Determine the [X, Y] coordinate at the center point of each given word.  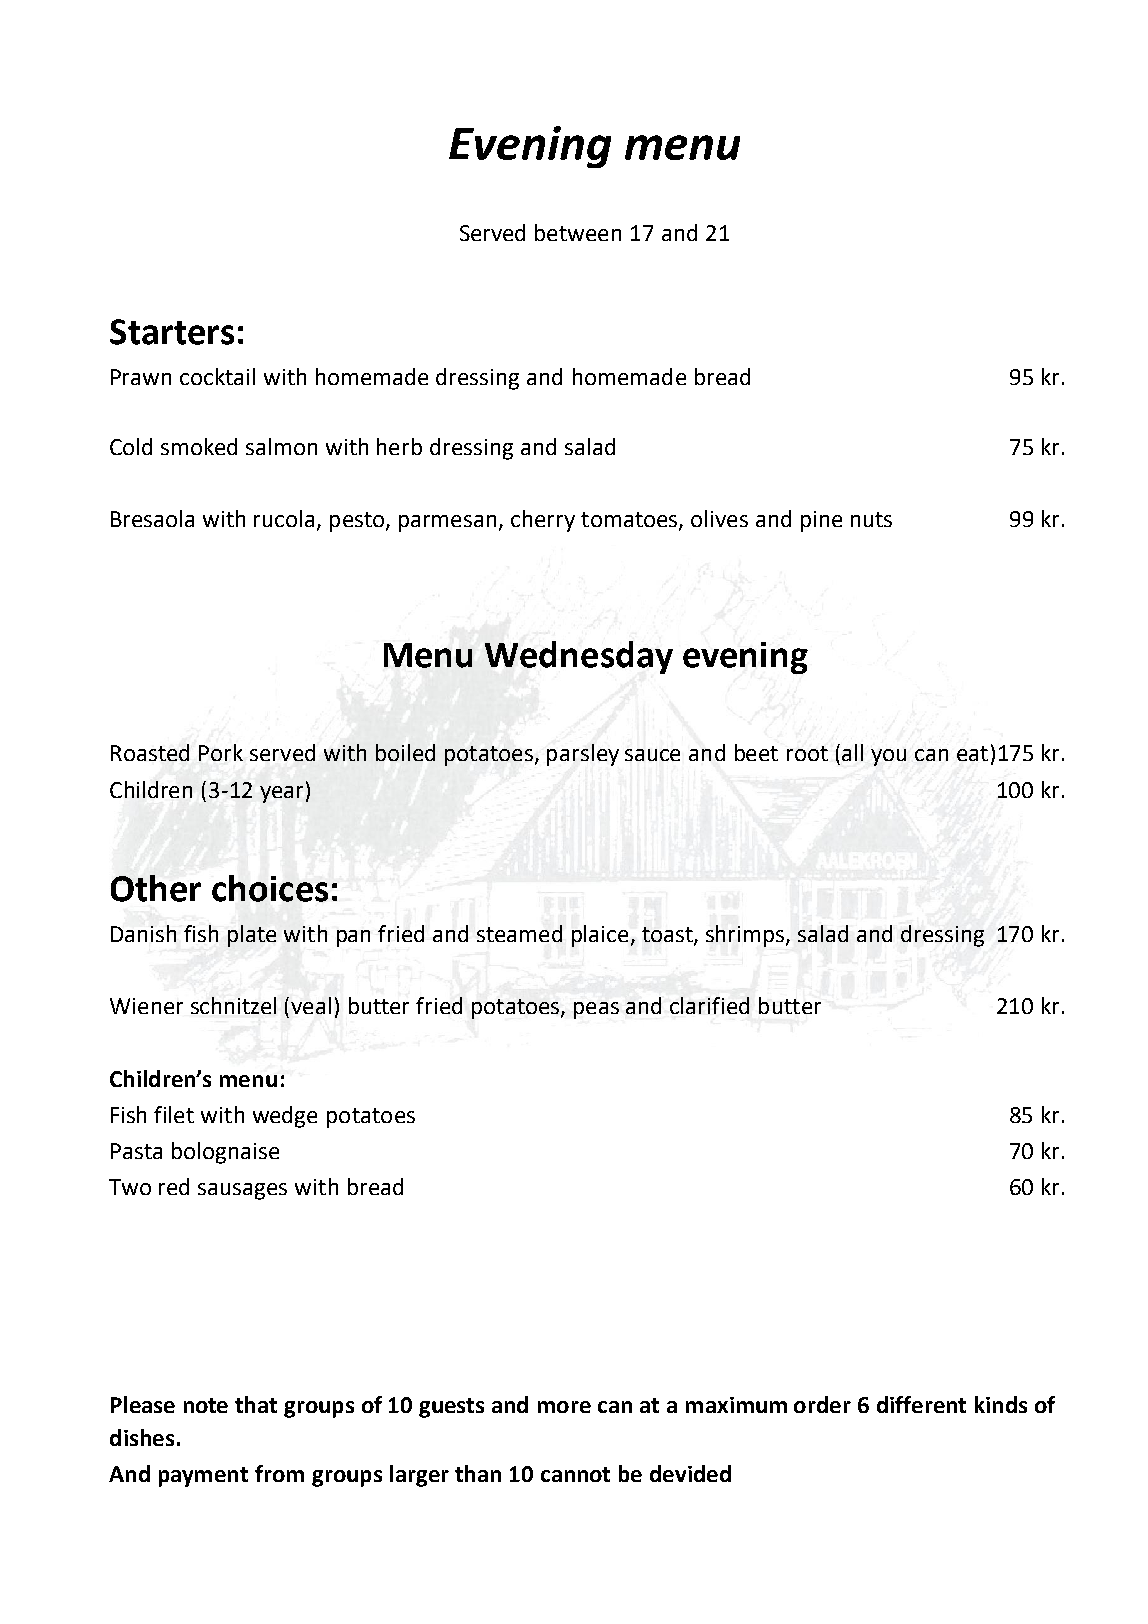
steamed [519, 933]
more [564, 1407]
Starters [172, 332]
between [578, 232]
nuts [871, 519]
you [888, 757]
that [256, 1404]
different [921, 1404]
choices [270, 888]
